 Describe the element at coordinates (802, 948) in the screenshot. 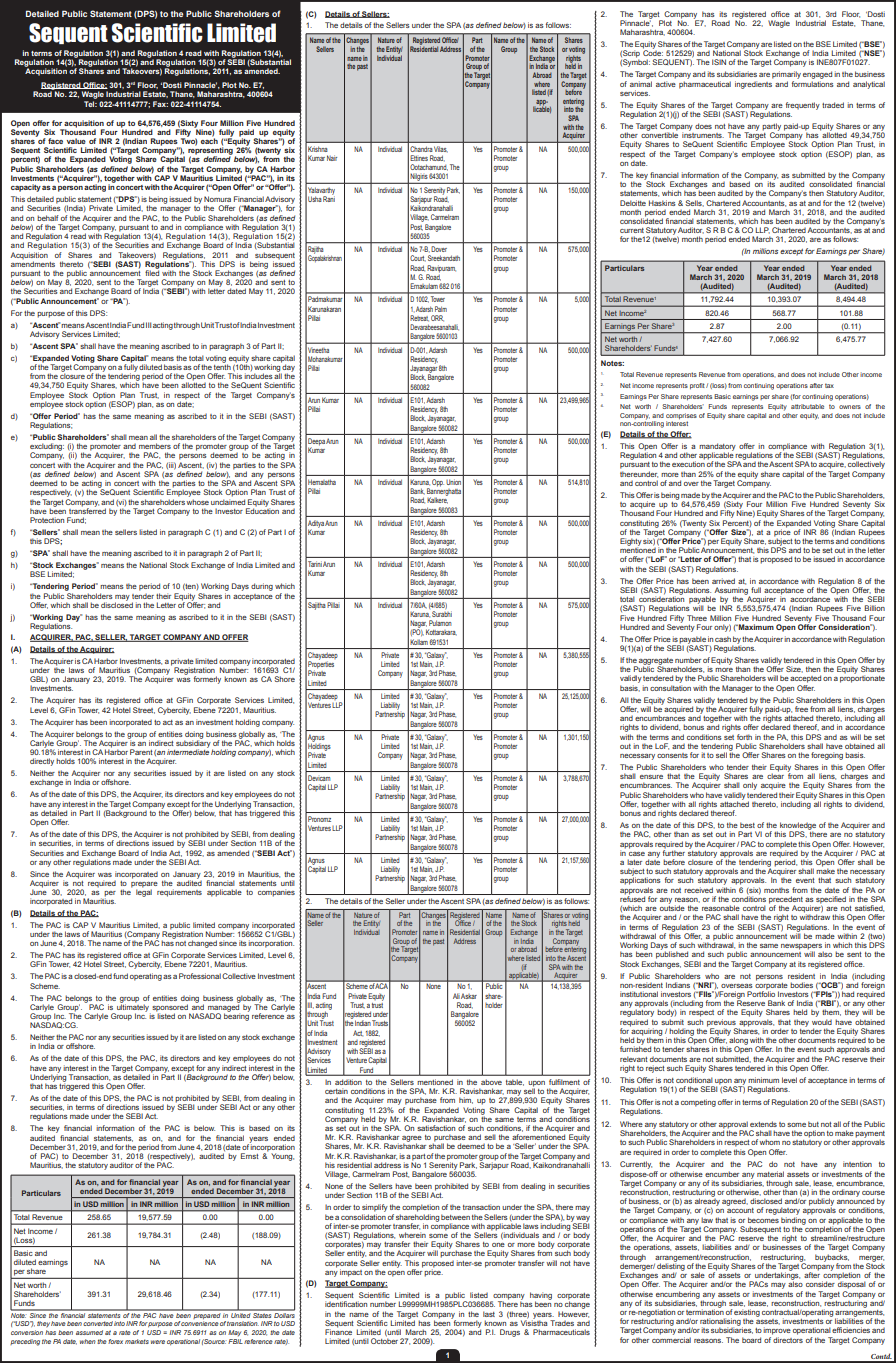

I see `newspapers` at that location.
